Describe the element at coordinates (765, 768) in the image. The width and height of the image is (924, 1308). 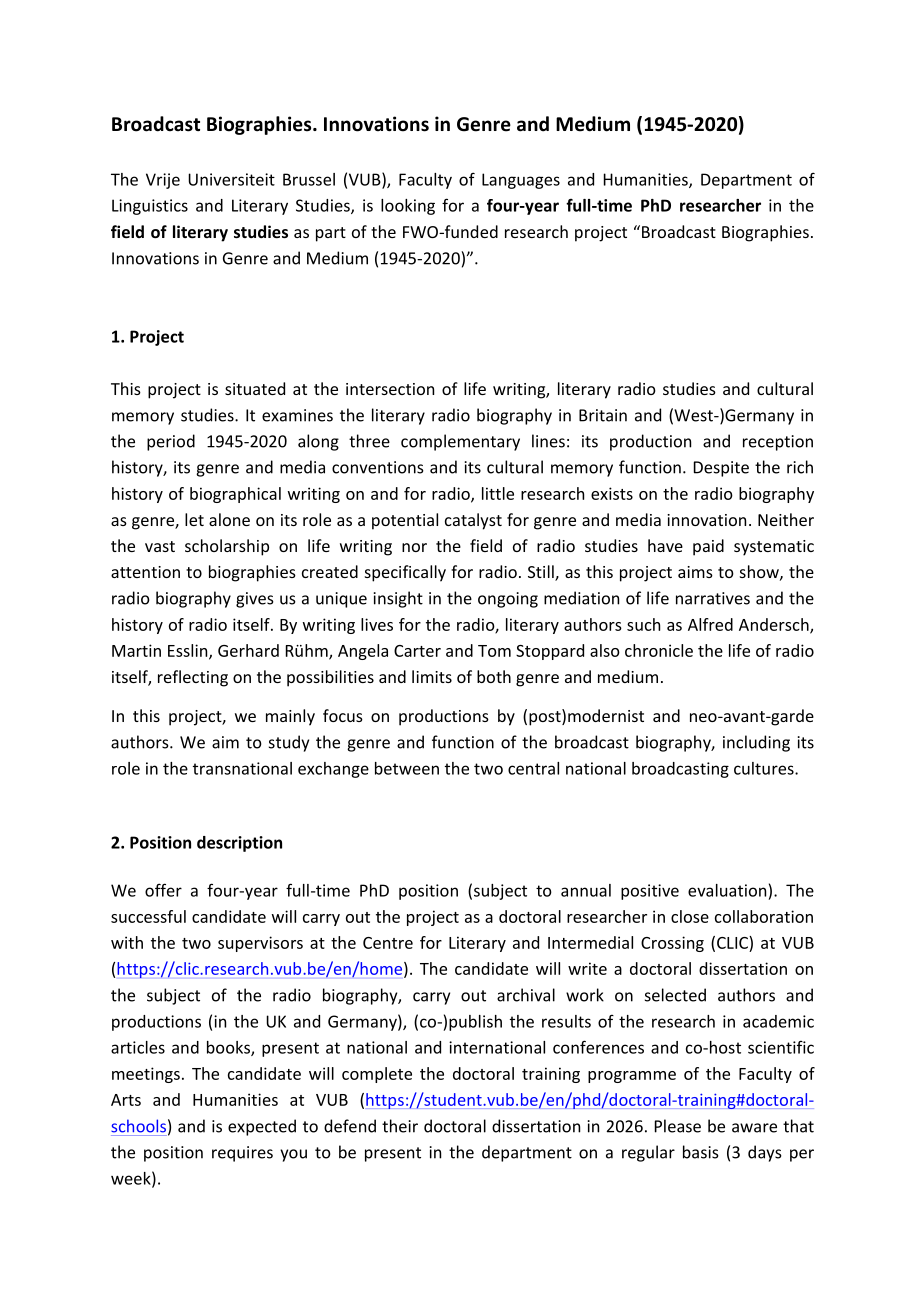
I see `cultures` at that location.
